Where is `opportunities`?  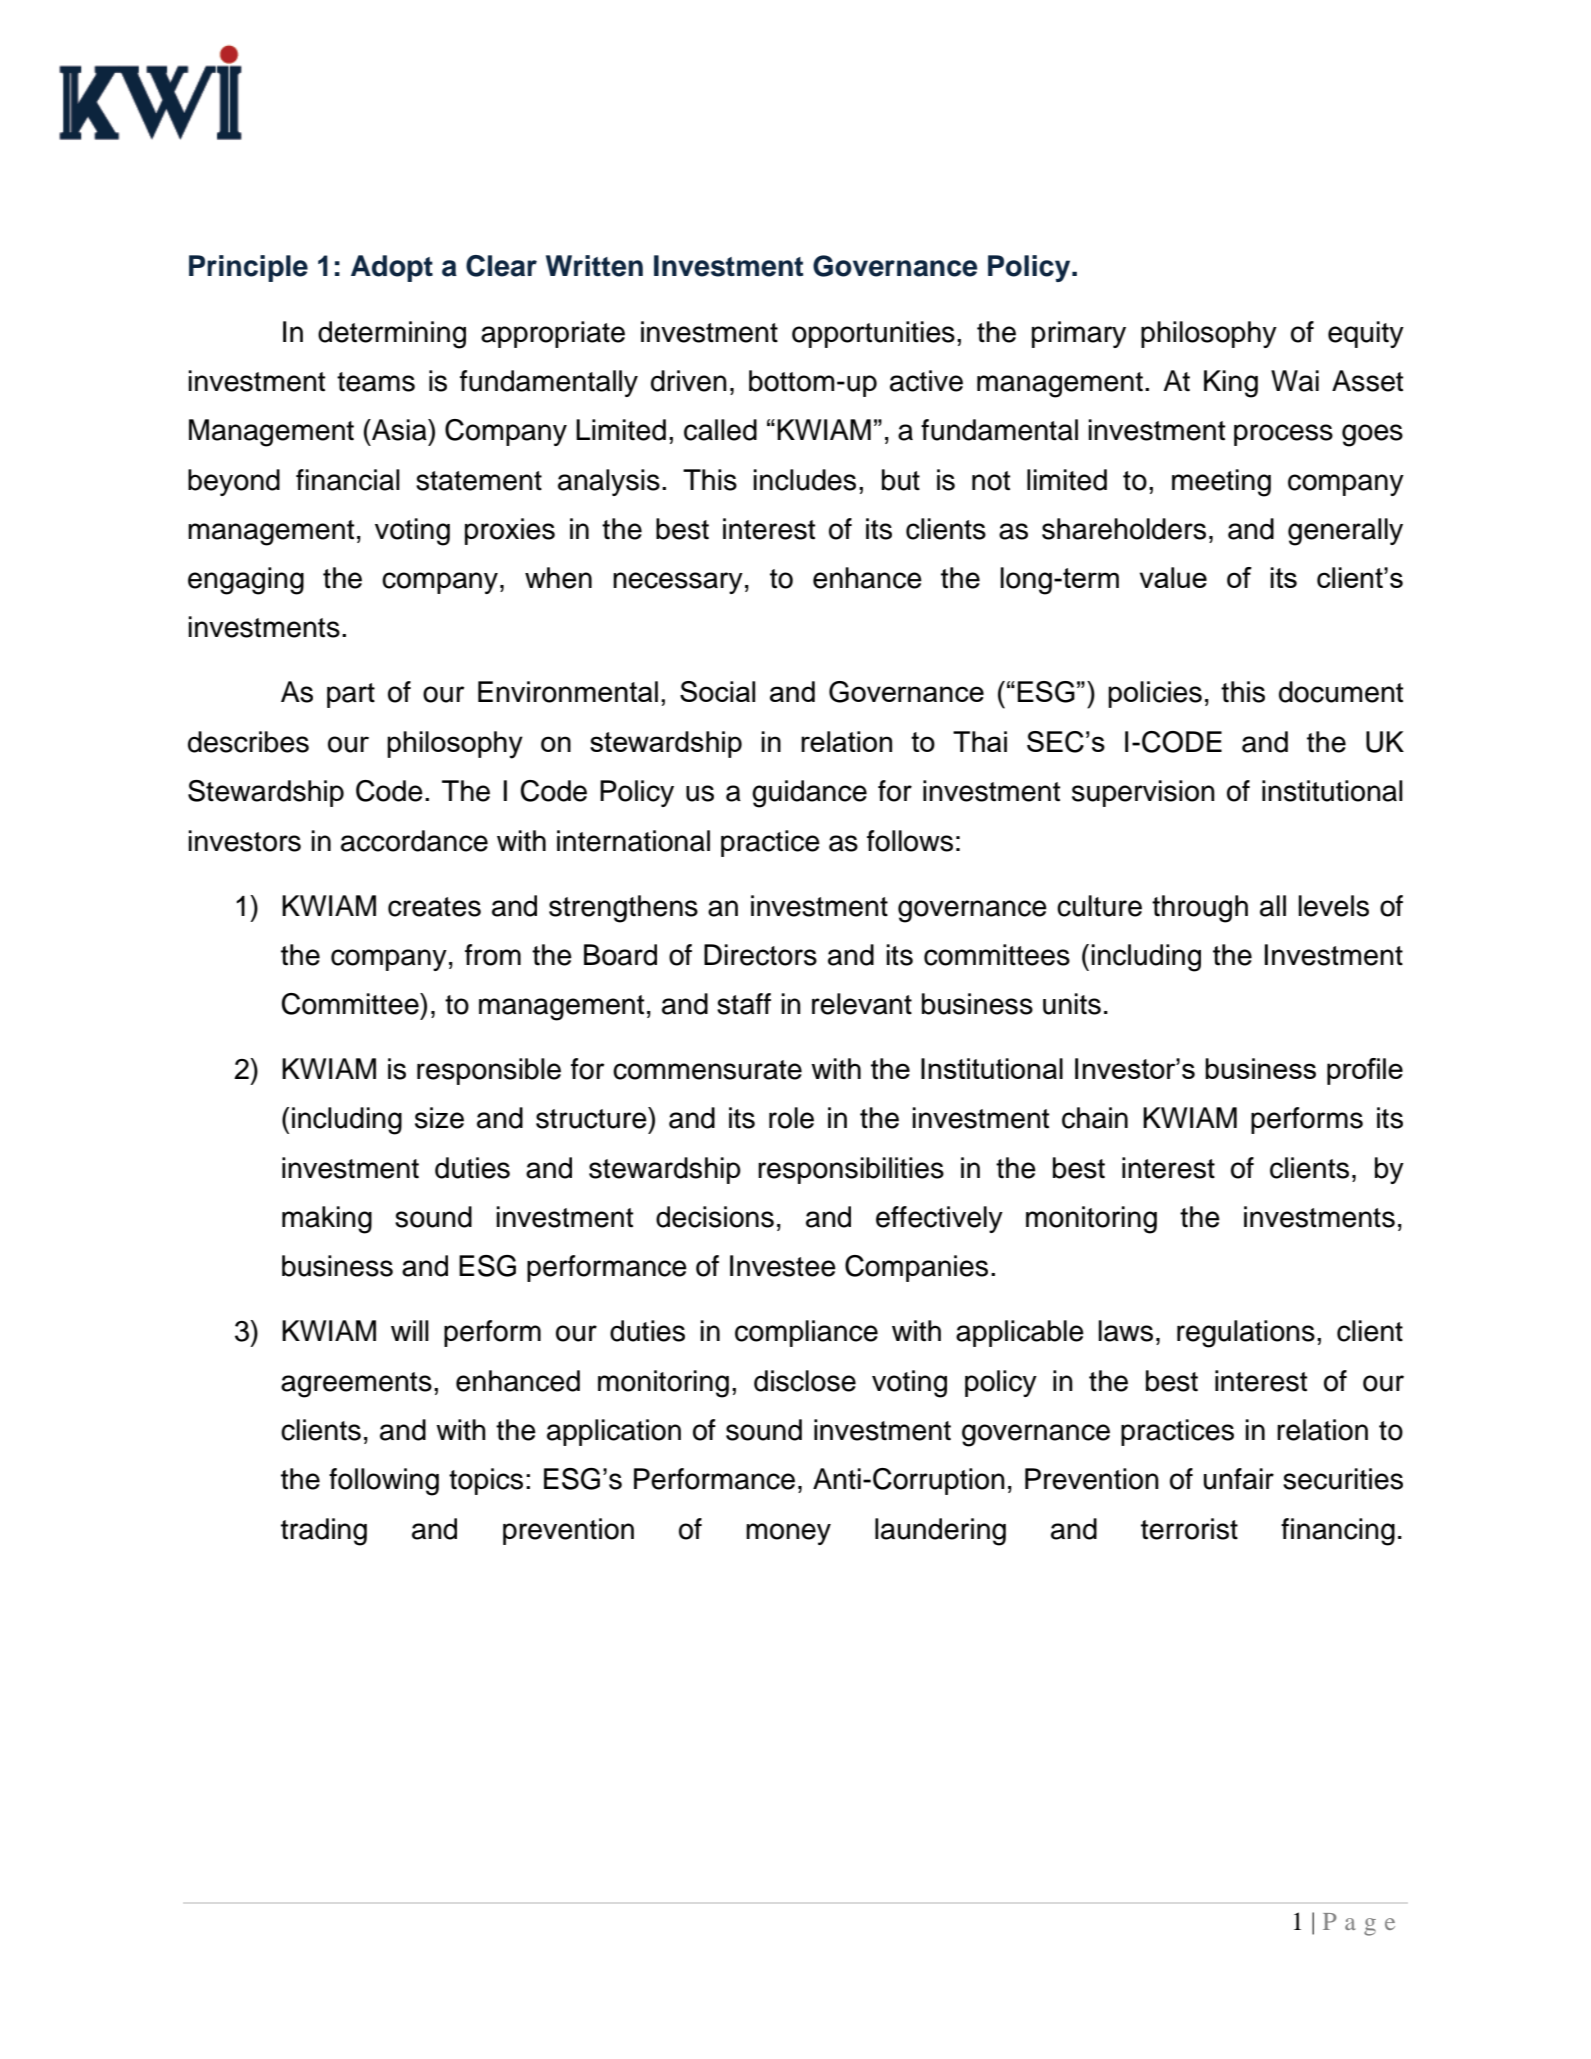 opportunities is located at coordinates (873, 334).
